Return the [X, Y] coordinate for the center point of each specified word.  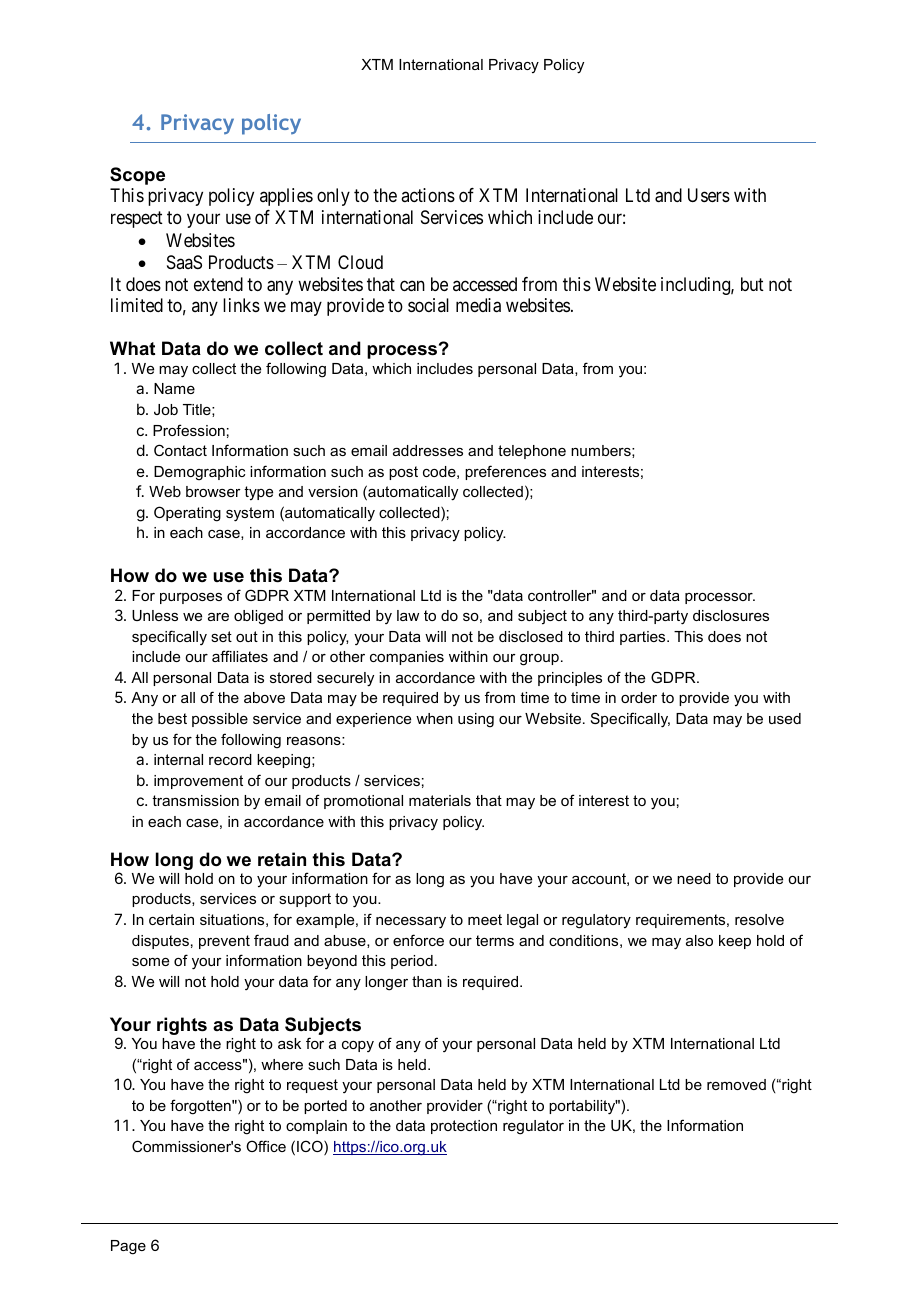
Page [128, 1247]
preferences [505, 472]
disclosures [731, 615]
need [694, 878]
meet [485, 919]
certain [171, 919]
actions [428, 195]
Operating [187, 514]
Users [709, 195]
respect [137, 219]
